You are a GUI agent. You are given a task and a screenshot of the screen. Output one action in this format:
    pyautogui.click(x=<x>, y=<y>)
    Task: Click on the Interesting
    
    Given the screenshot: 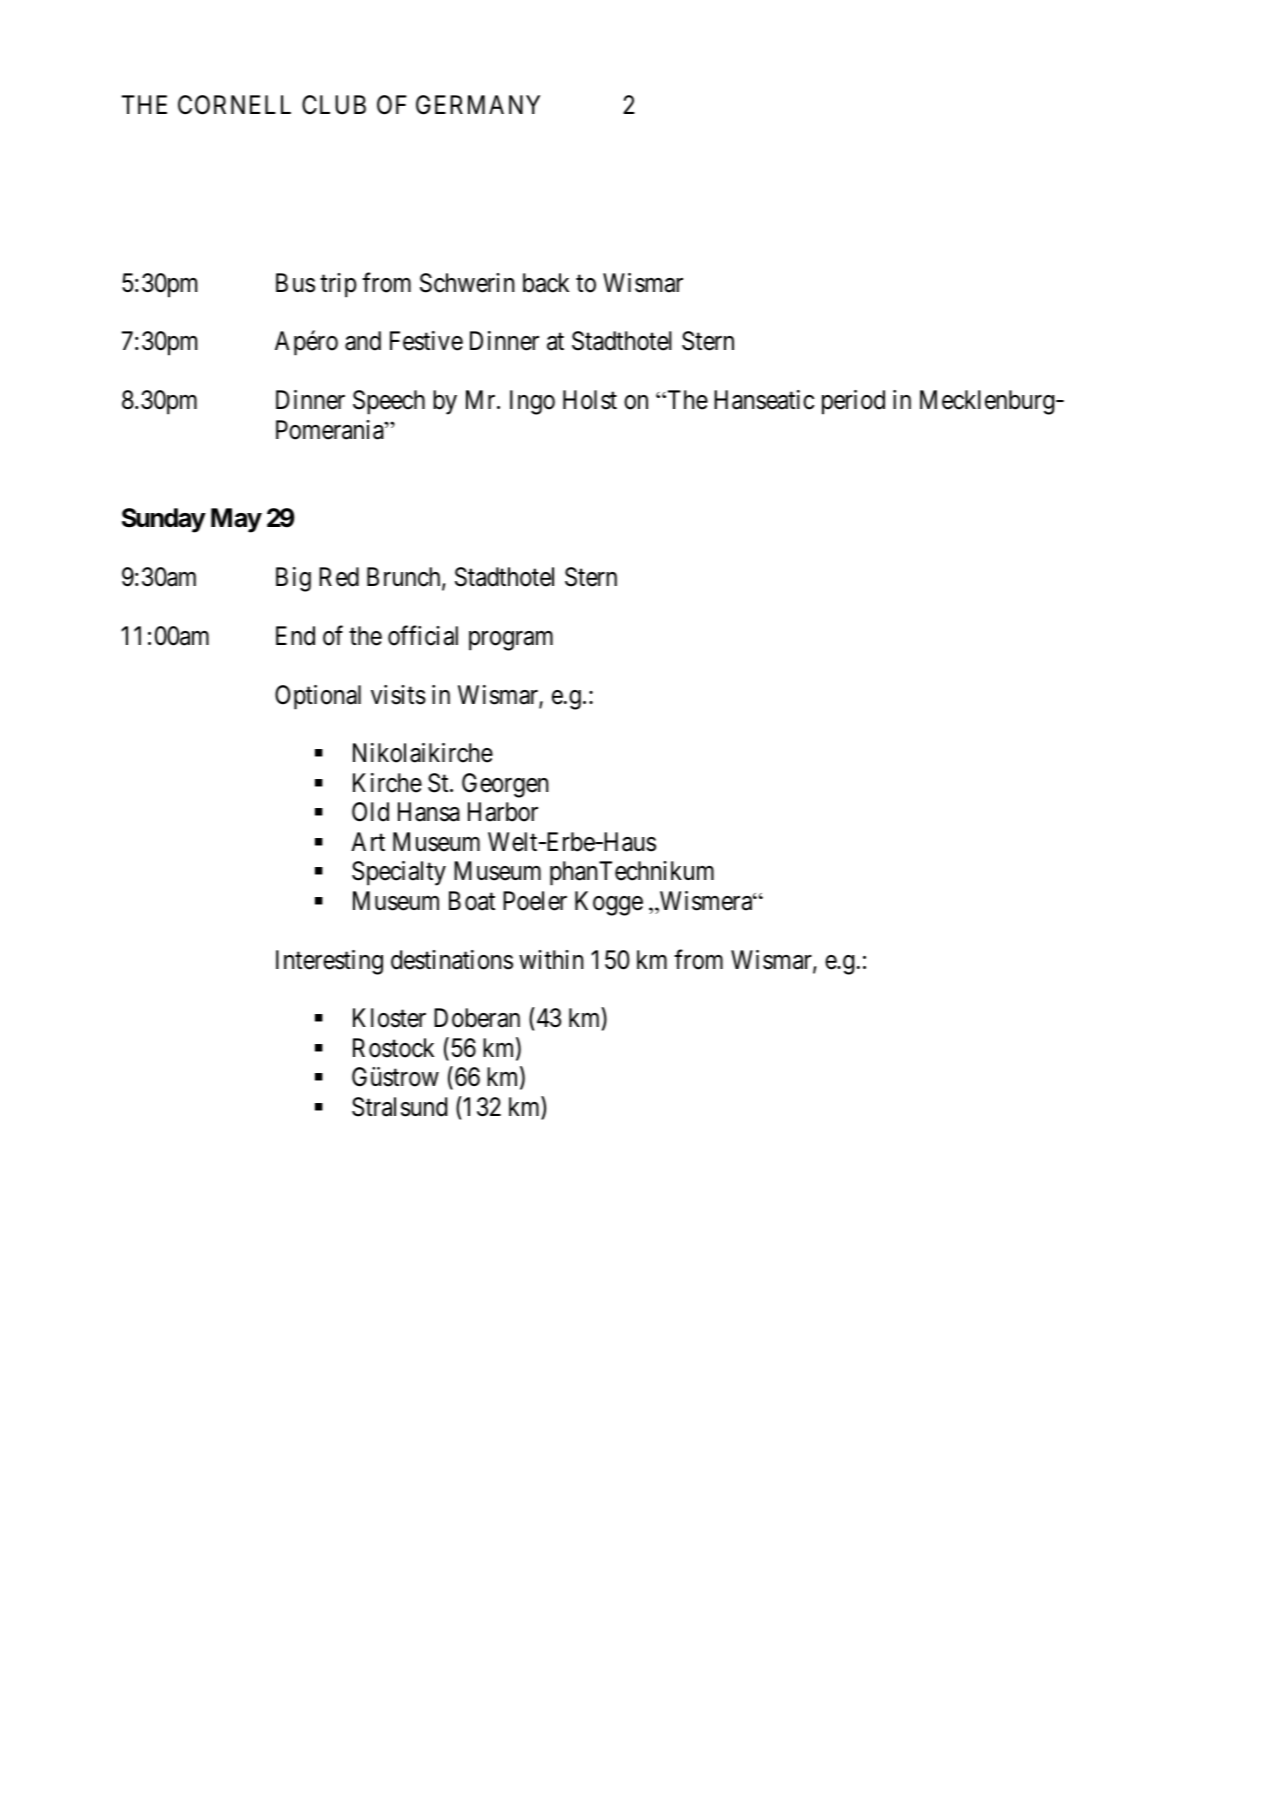 What is the action you would take?
    pyautogui.click(x=329, y=962)
